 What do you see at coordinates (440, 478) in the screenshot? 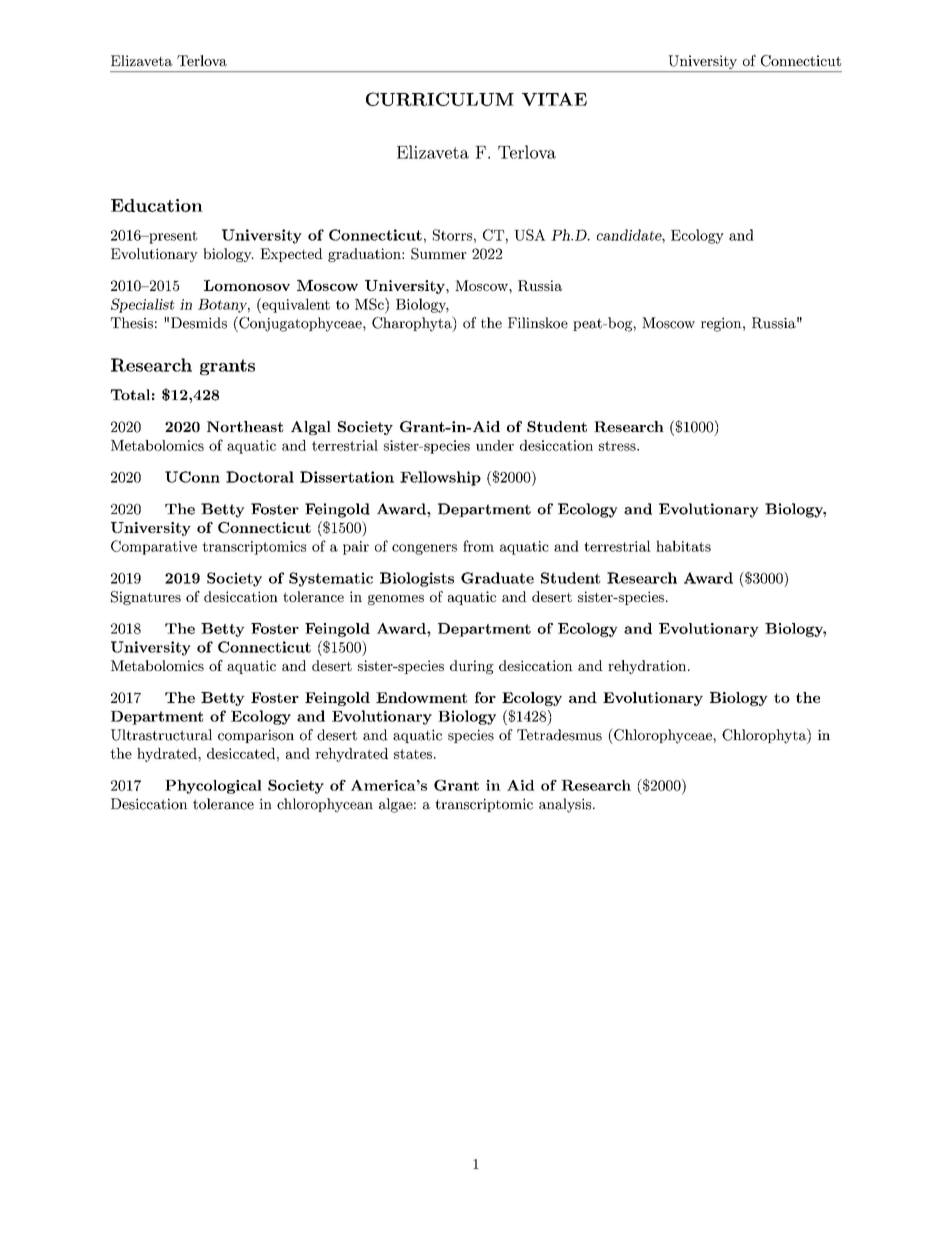
I see `Fellowship` at bounding box center [440, 478].
